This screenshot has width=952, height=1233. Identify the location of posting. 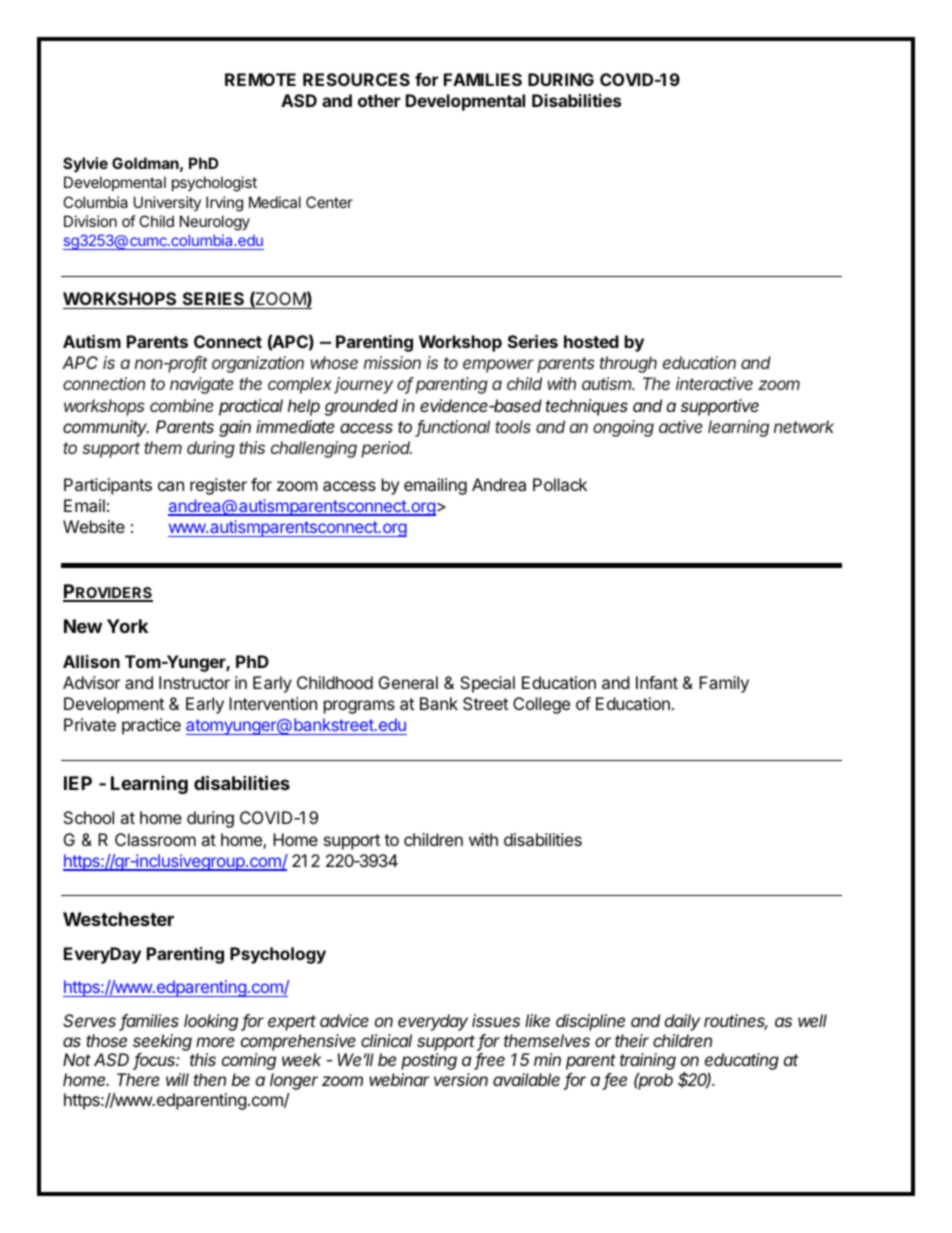
(429, 1061).
